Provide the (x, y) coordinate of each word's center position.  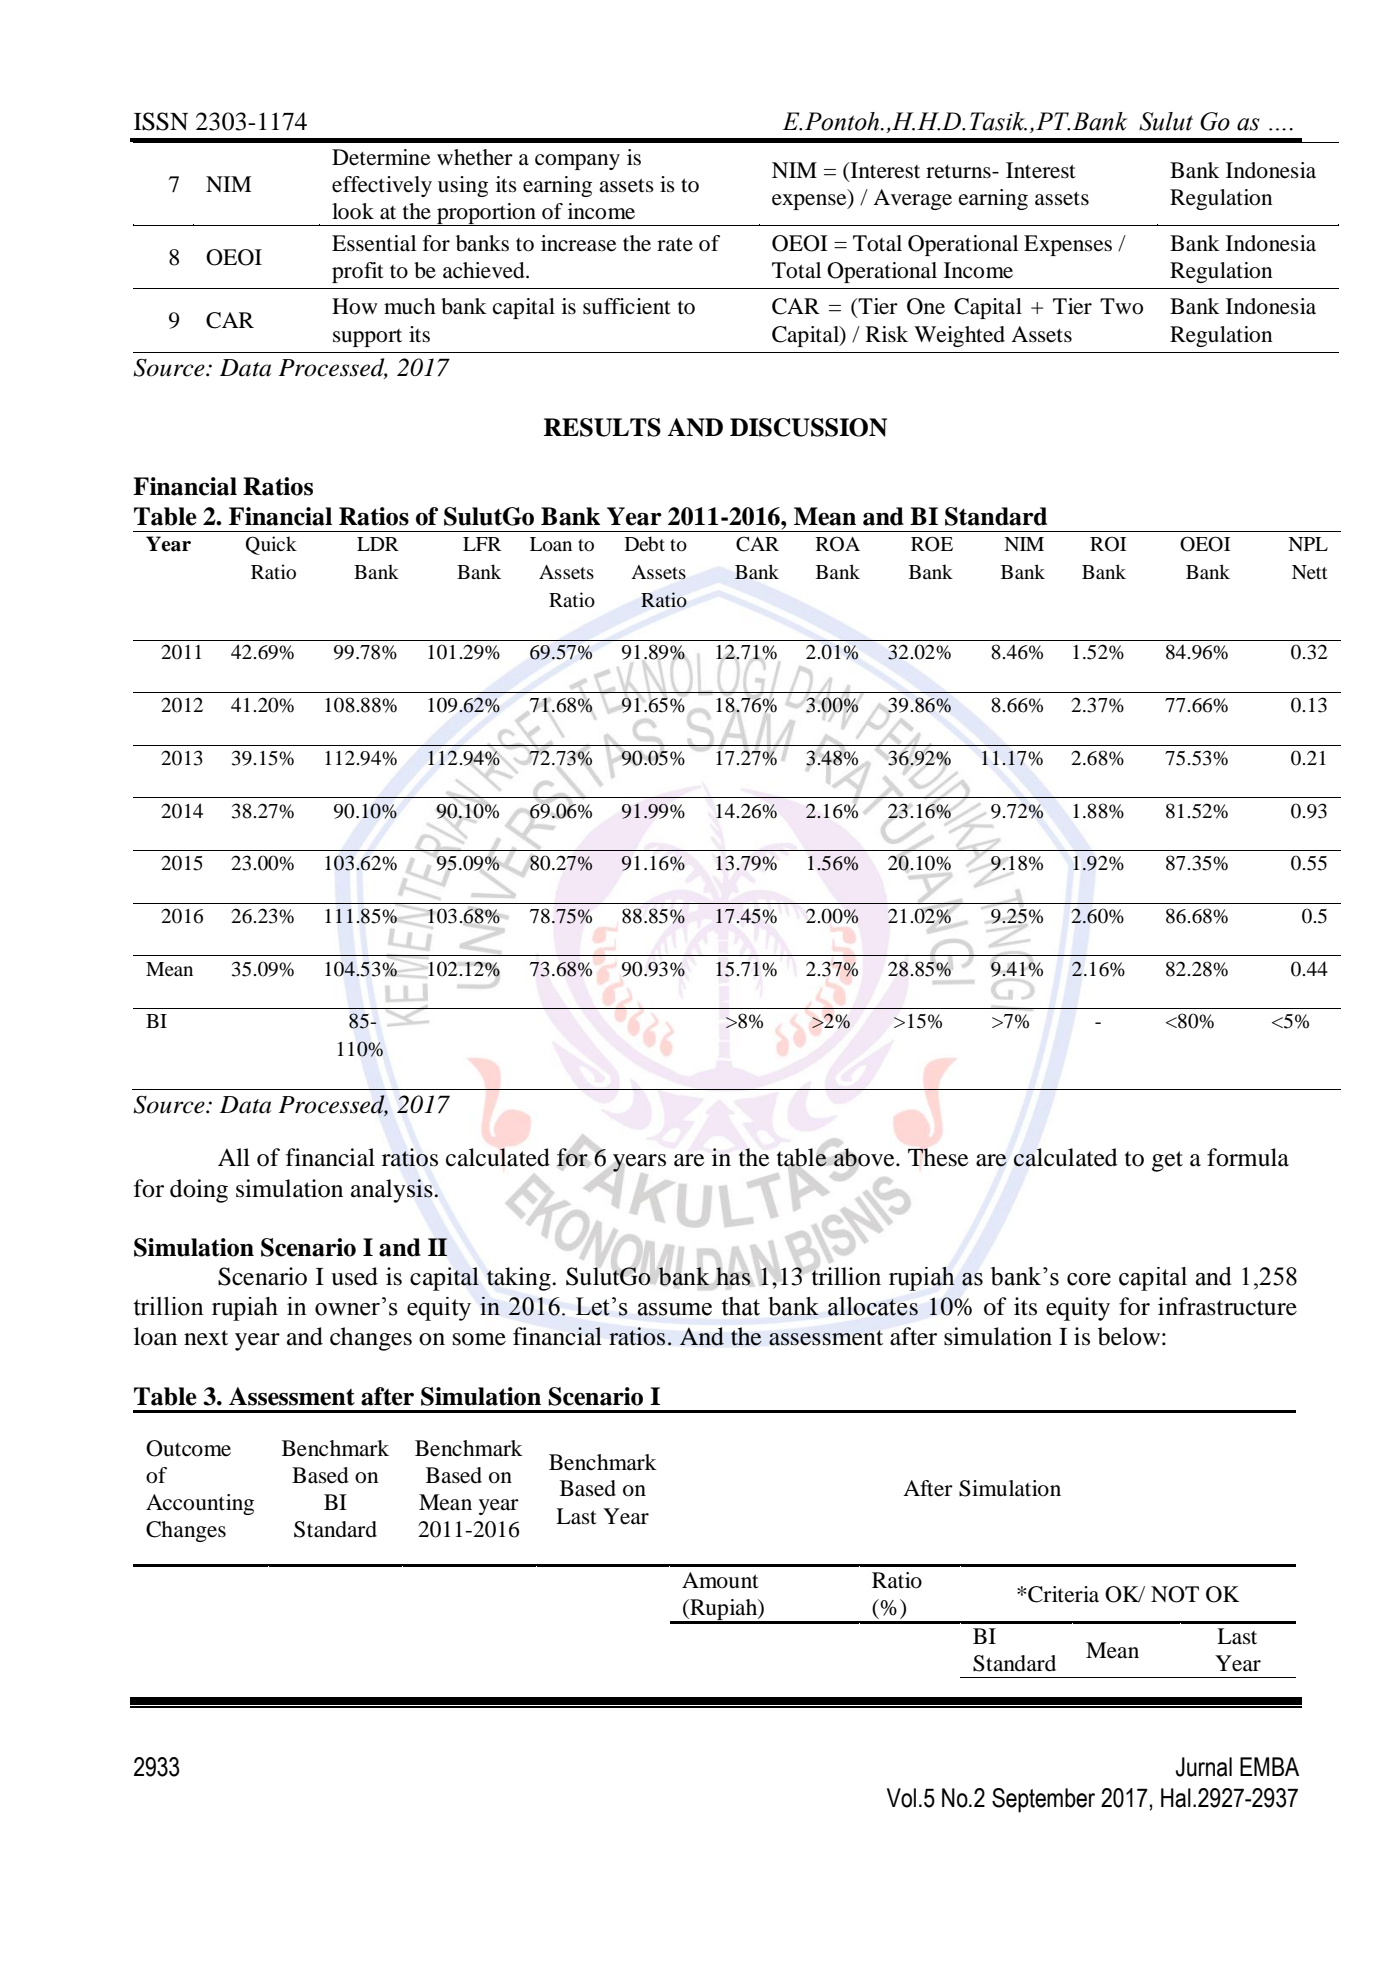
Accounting (200, 1504)
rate (675, 245)
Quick (271, 545)
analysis (393, 1191)
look (353, 211)
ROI (1108, 544)
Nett (1310, 572)
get (1167, 1161)
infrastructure (1227, 1306)
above (865, 1156)
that (740, 1306)
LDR (378, 544)
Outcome (188, 1448)
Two (1121, 306)
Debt (645, 544)
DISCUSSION (808, 427)
